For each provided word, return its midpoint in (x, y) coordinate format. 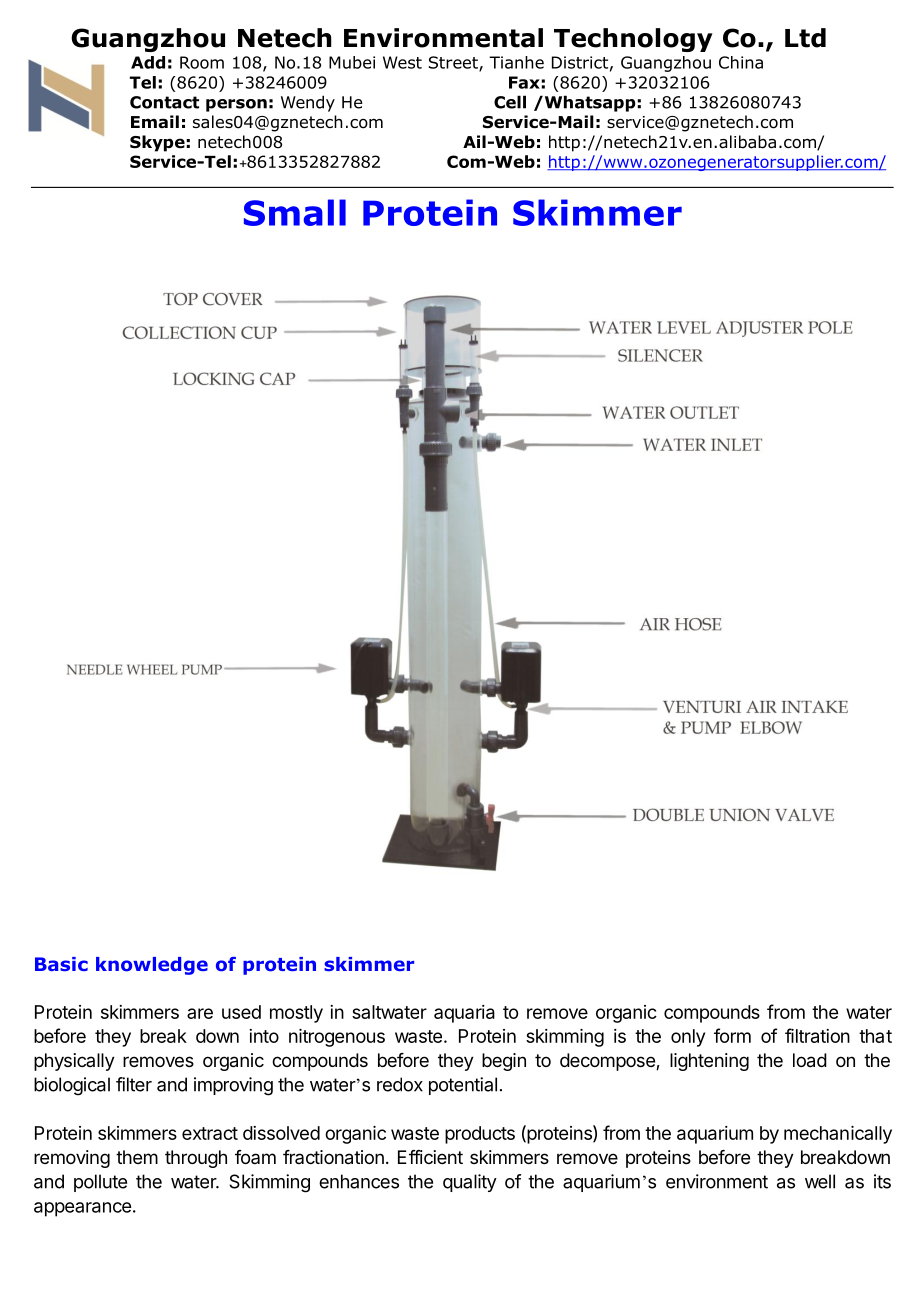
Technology (633, 40)
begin (504, 1062)
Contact (164, 102)
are (200, 1013)
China (741, 62)
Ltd (805, 38)
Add (148, 62)
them (137, 1157)
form (732, 1035)
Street (454, 63)
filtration (817, 1035)
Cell (510, 102)
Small (295, 212)
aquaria (464, 1014)
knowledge (152, 966)
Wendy (308, 103)
